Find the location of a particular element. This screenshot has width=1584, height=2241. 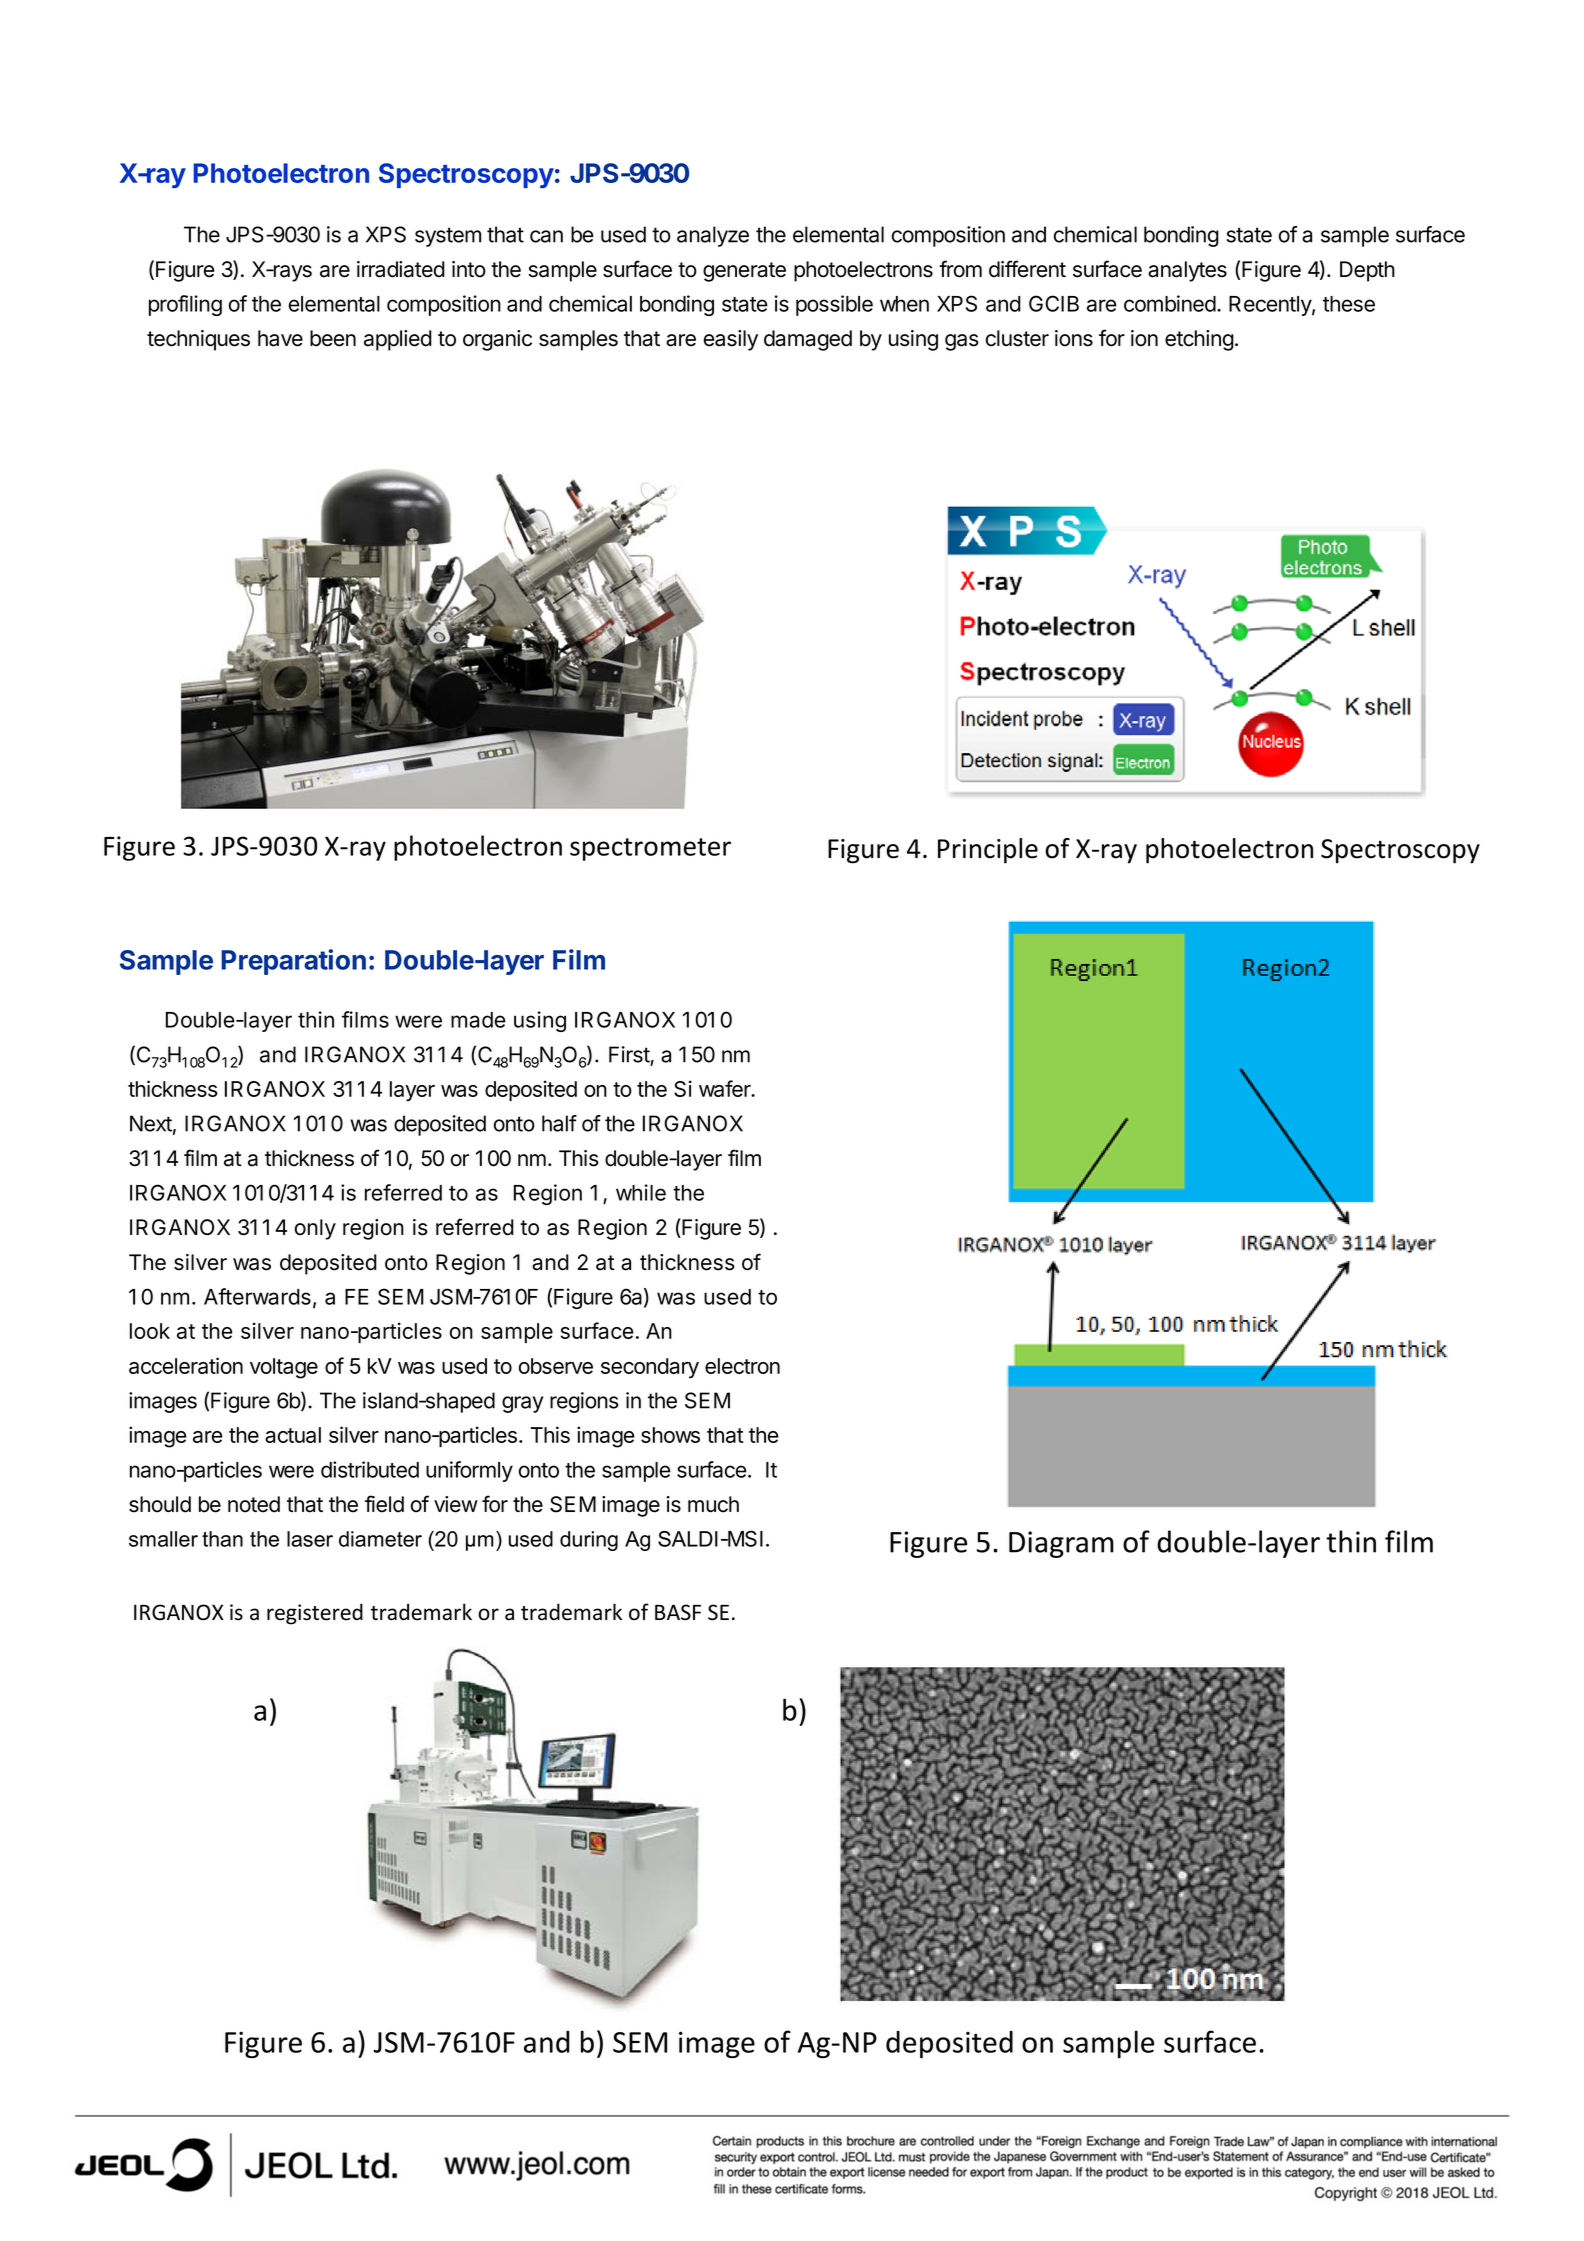

while is located at coordinates (641, 1192).
